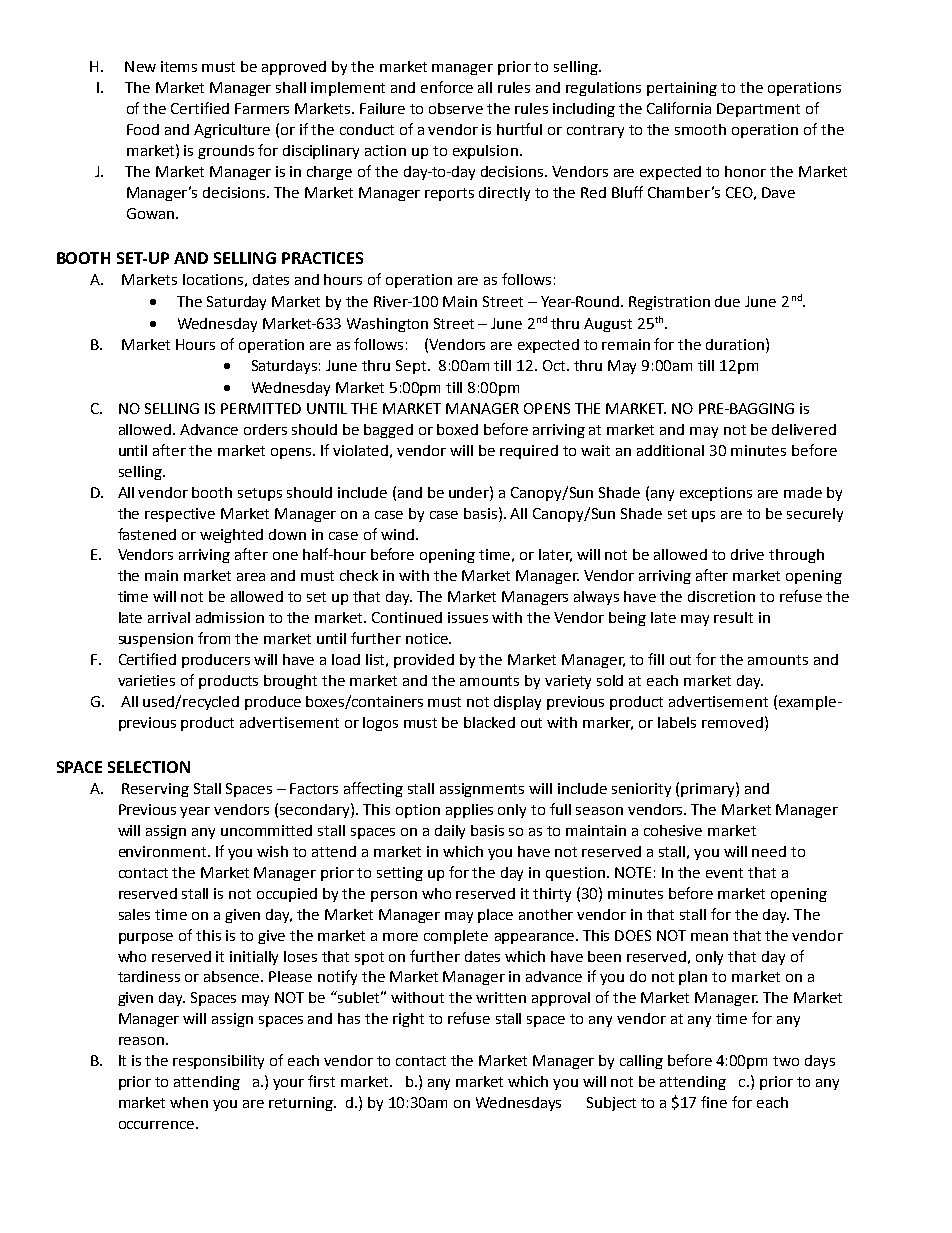 This screenshot has width=952, height=1233. Describe the element at coordinates (232, 131) in the screenshot. I see `Agriculture` at that location.
